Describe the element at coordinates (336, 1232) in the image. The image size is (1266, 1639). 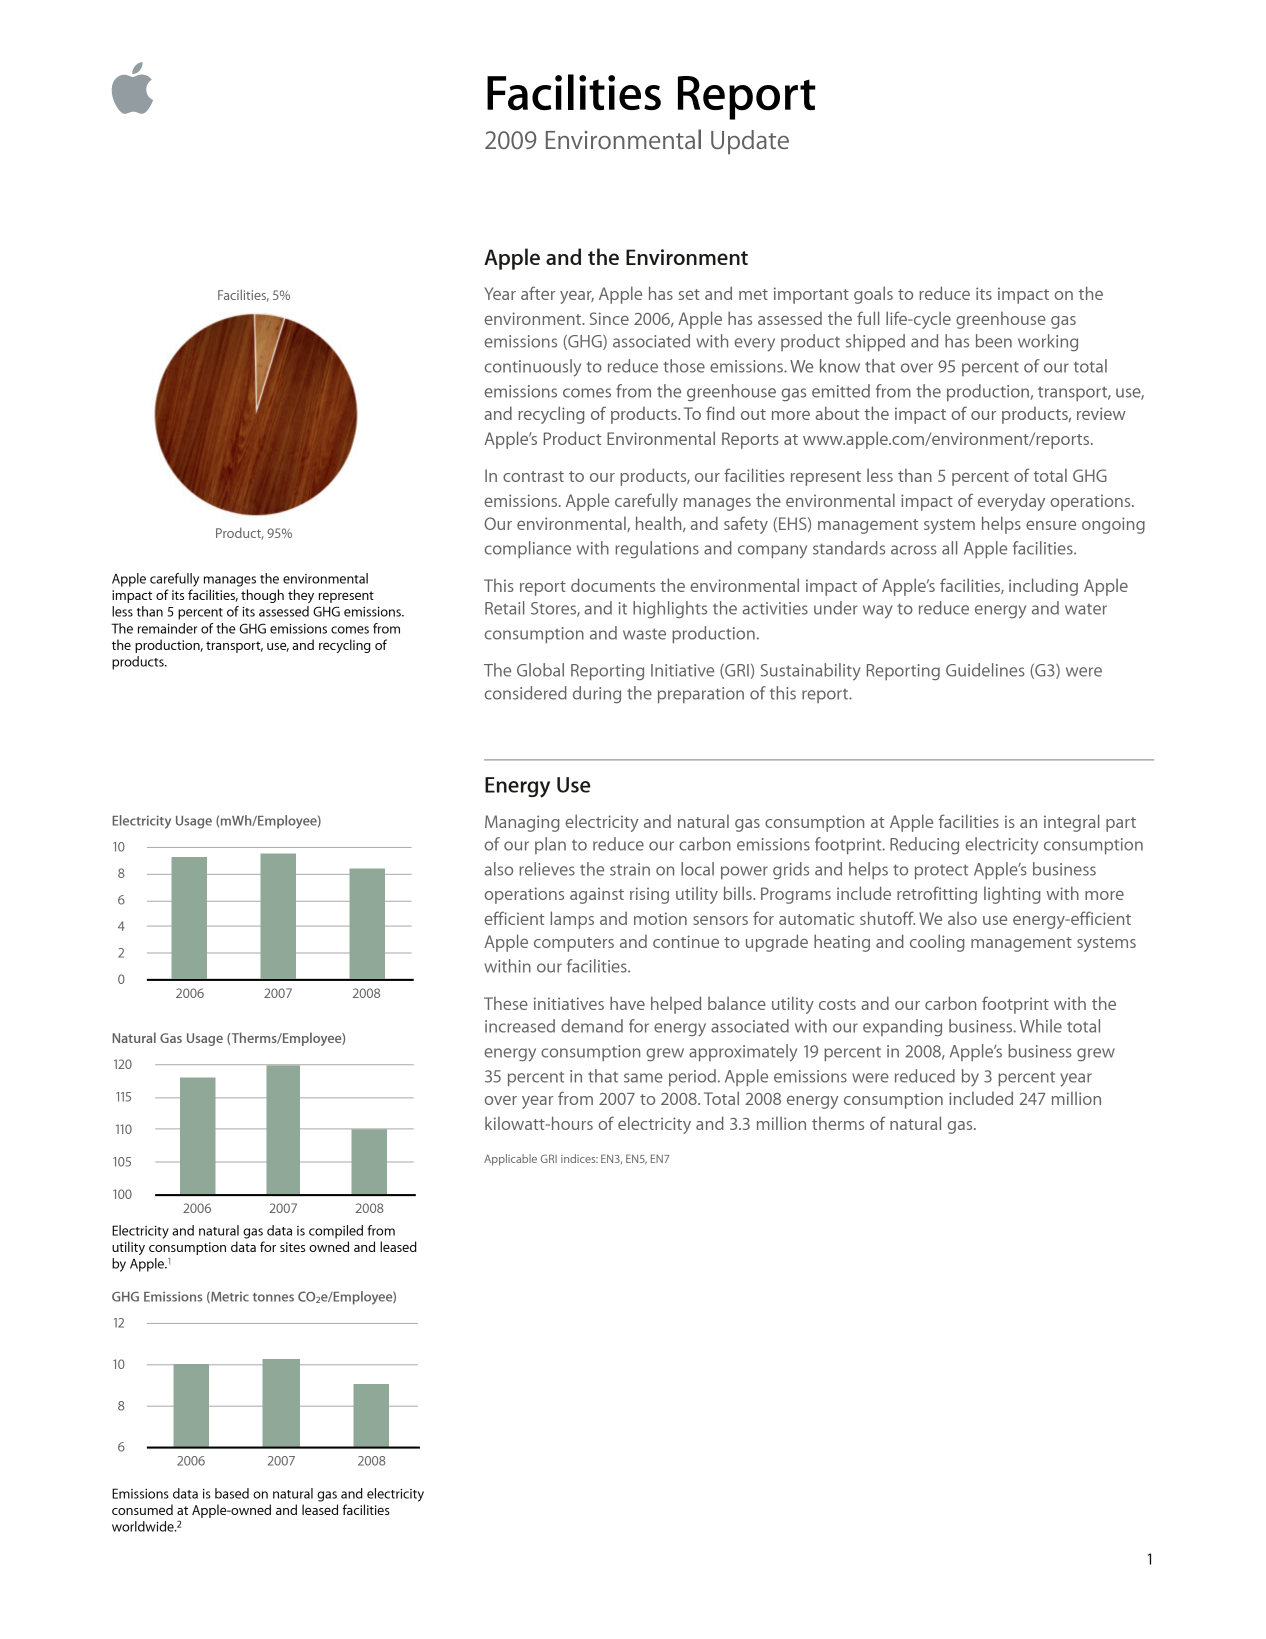
I see `compiled` at that location.
